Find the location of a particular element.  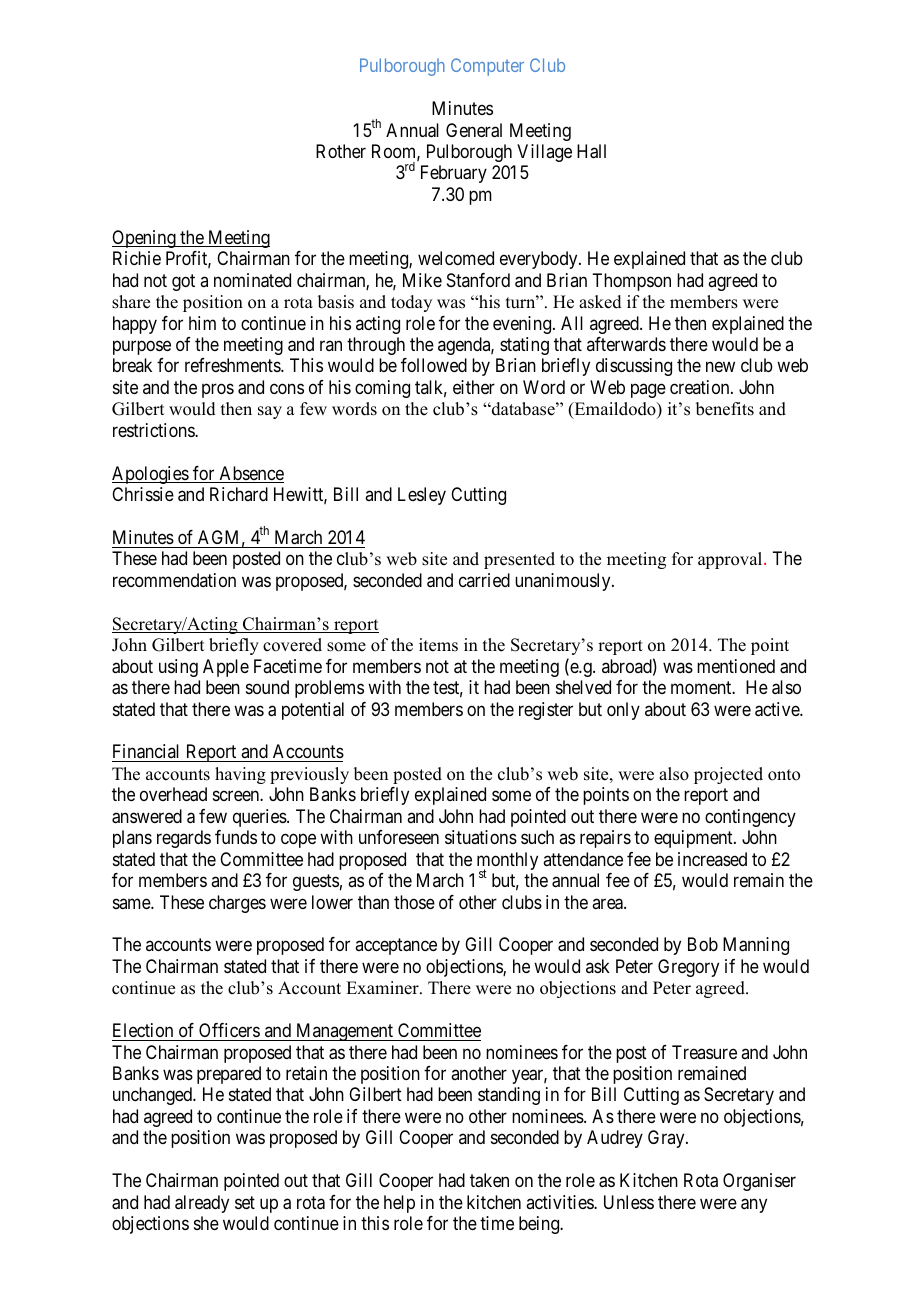

already is located at coordinates (202, 1204).
